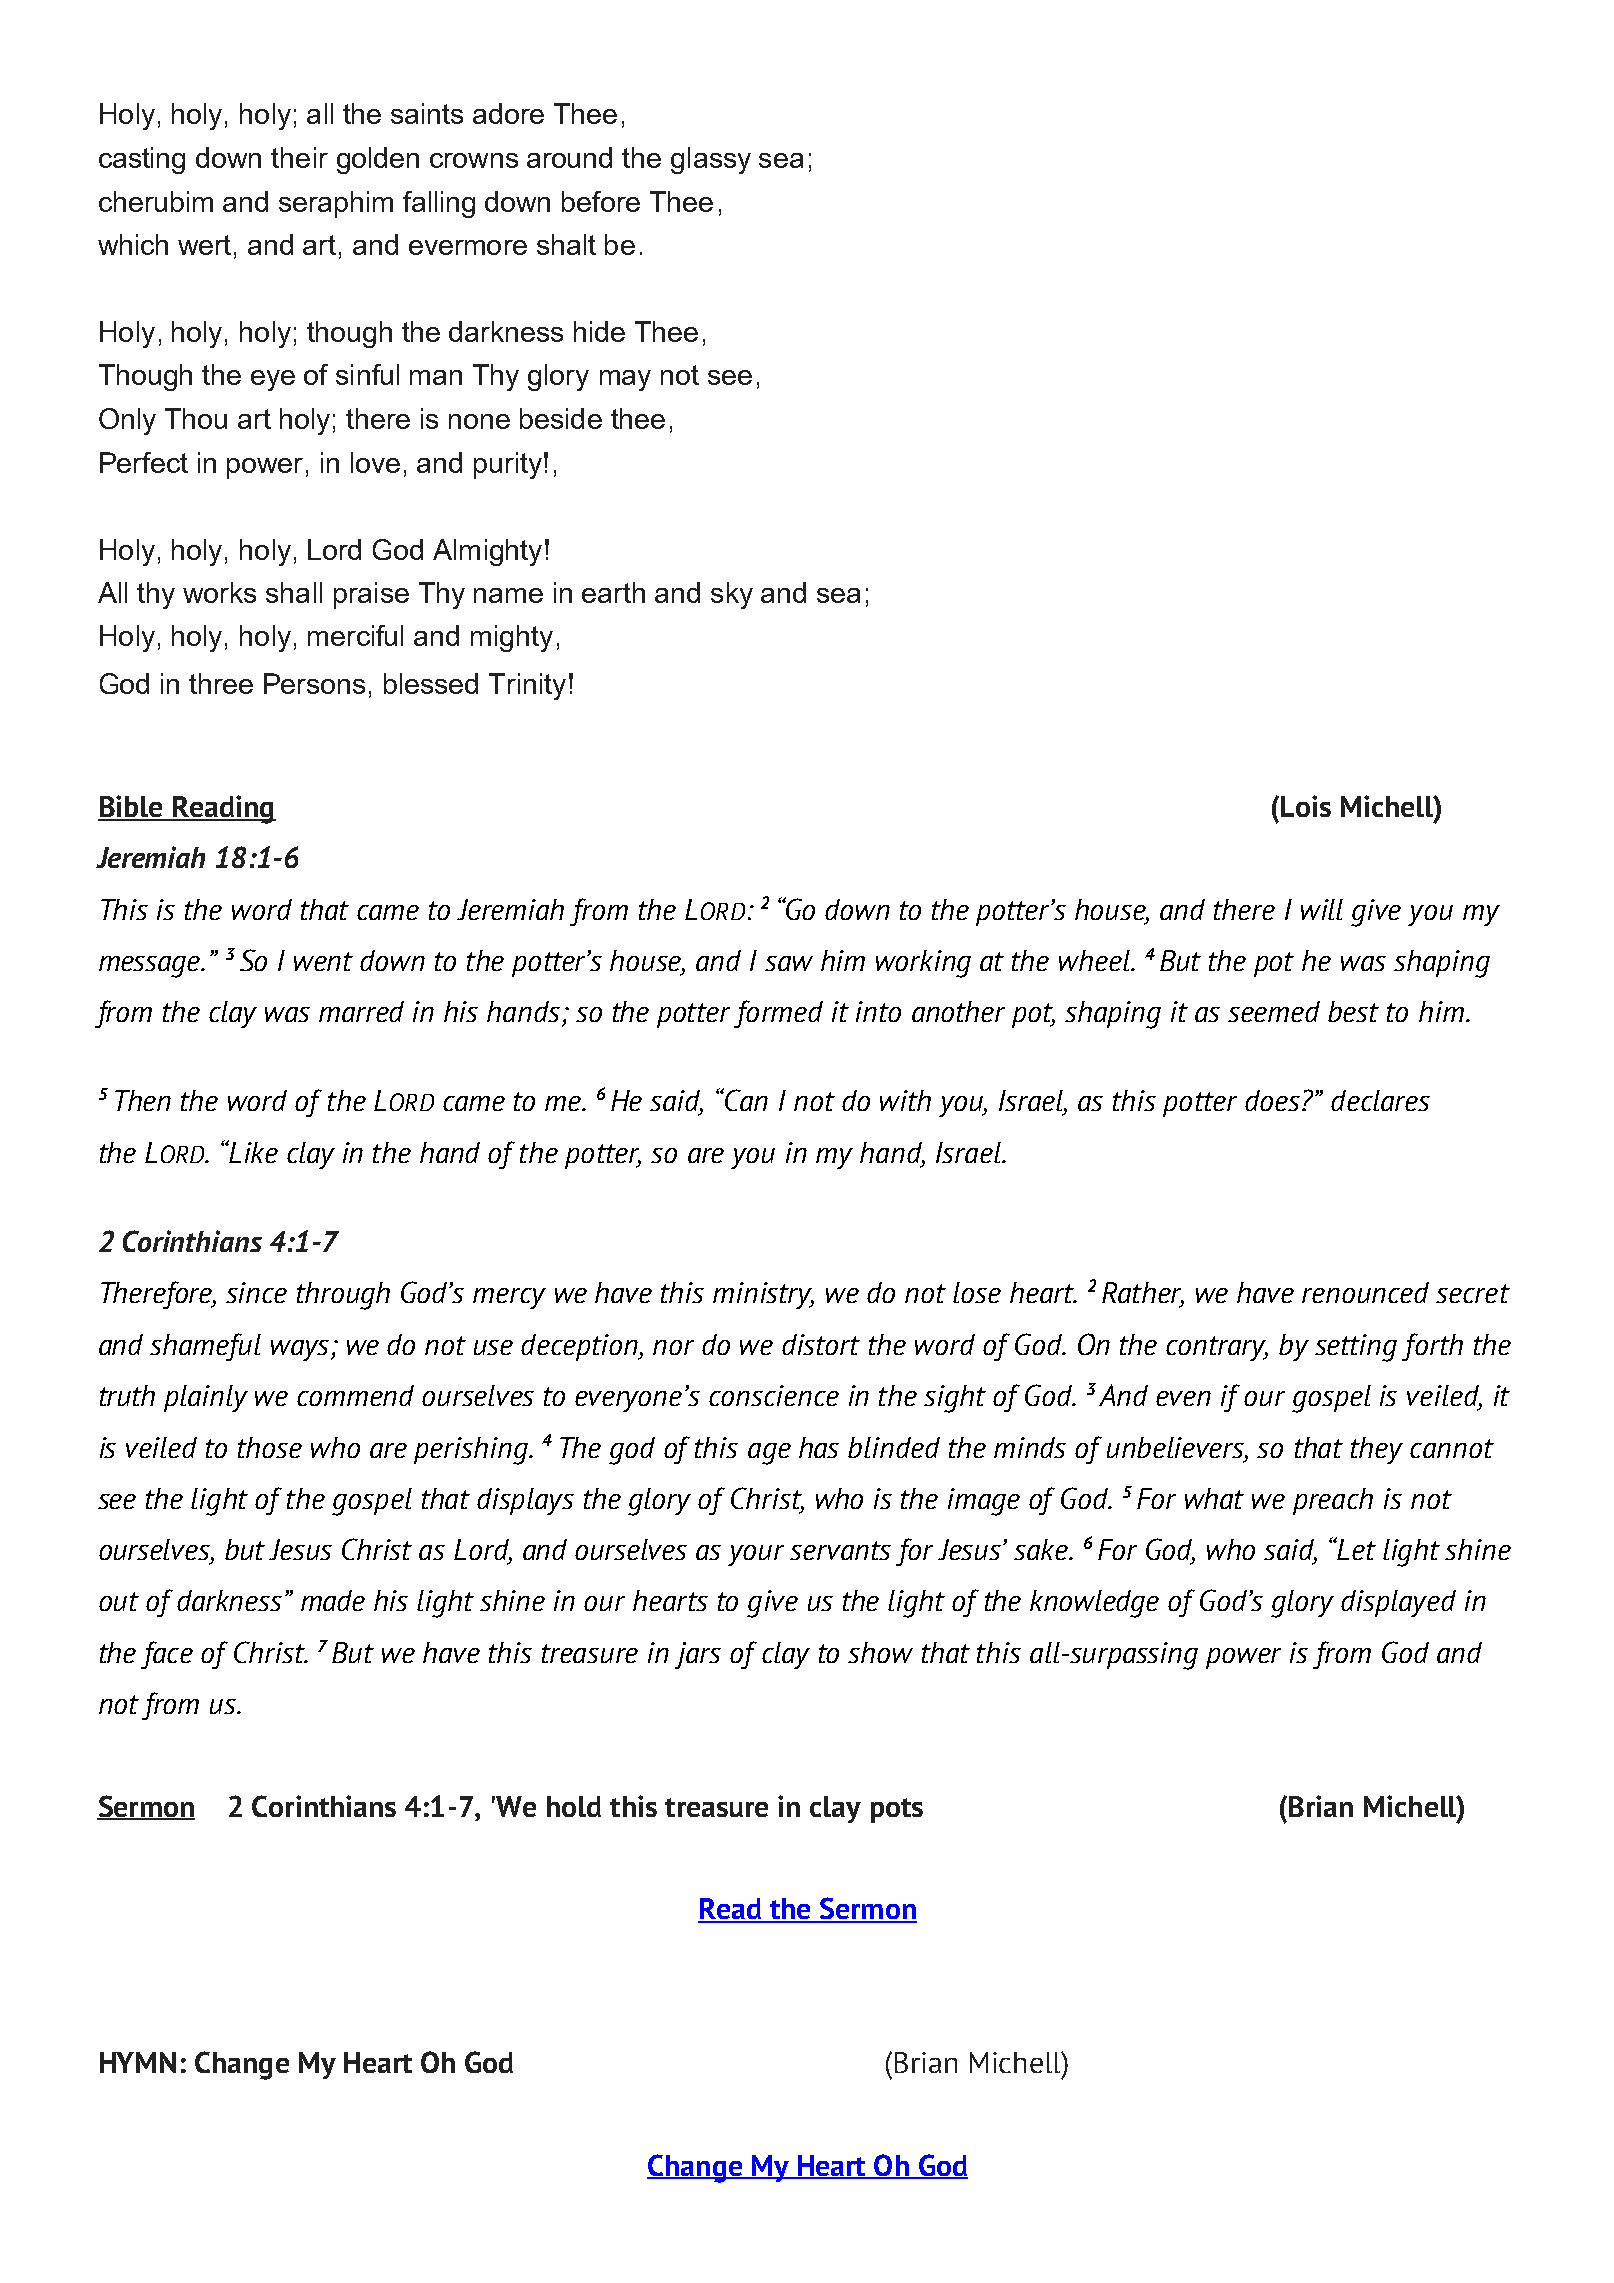  I want to click on marred, so click(361, 1011).
